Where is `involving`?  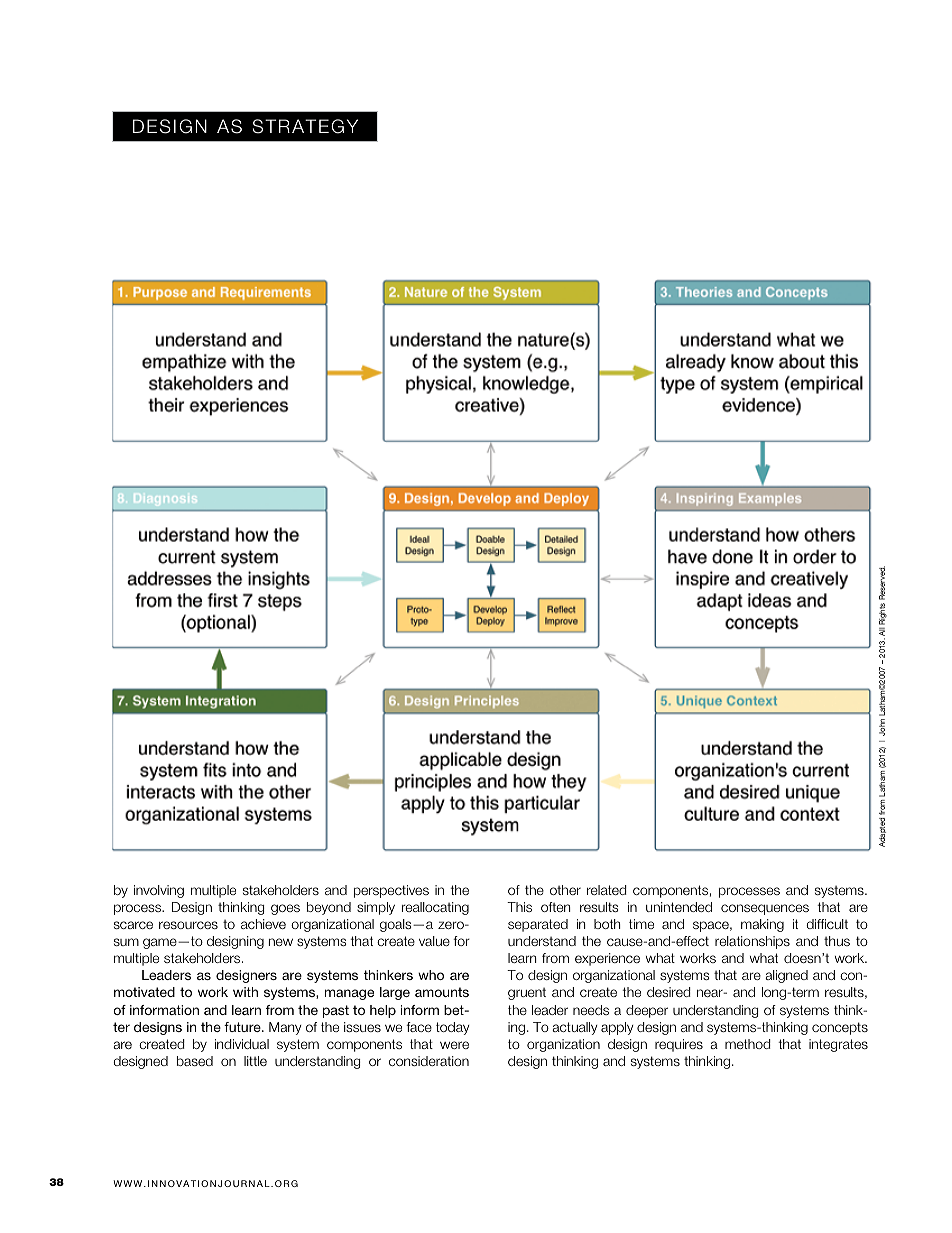 involving is located at coordinates (159, 891).
